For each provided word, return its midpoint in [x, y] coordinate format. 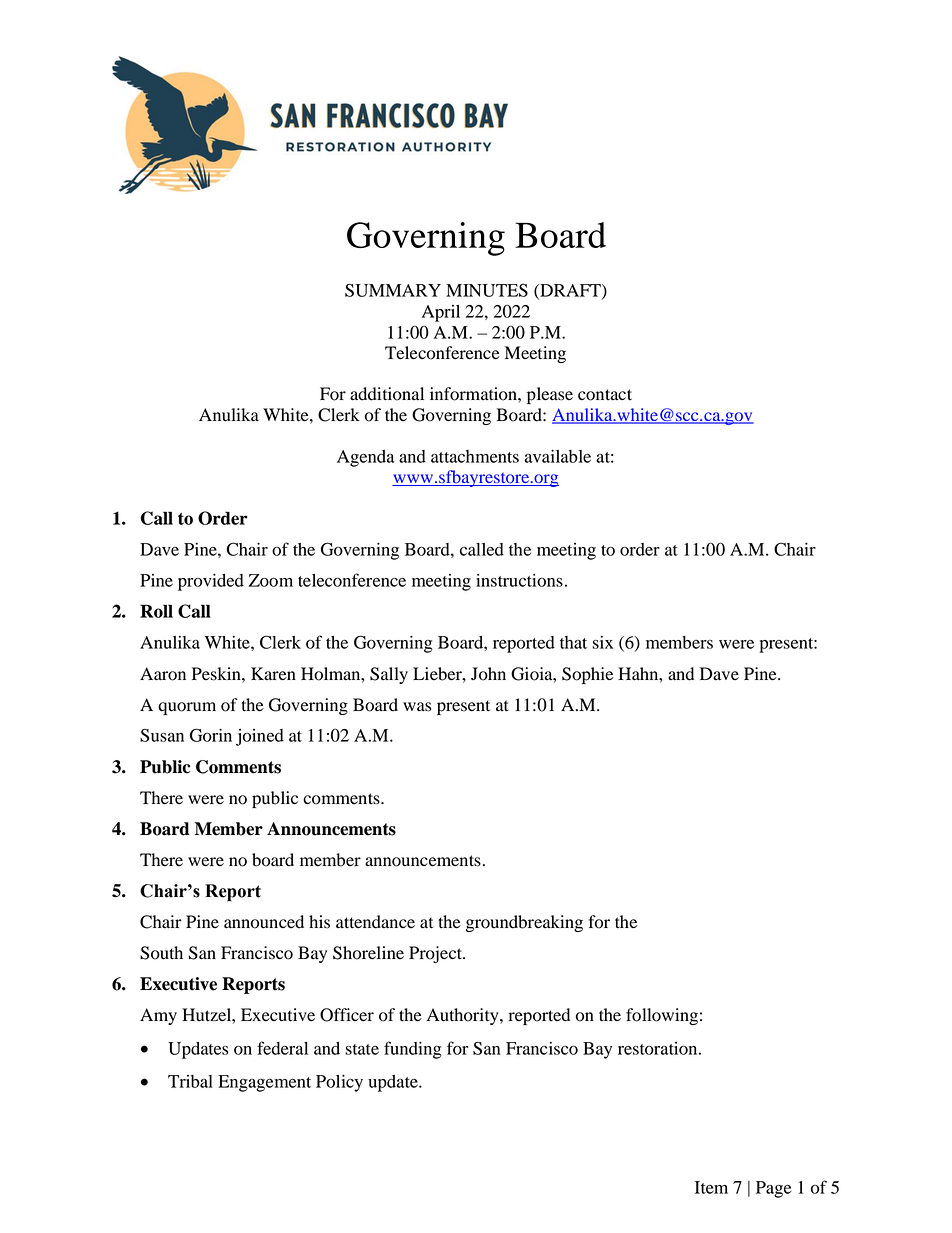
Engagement [264, 1083]
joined [260, 737]
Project [436, 954]
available [558, 456]
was [417, 707]
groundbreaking [524, 923]
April [441, 313]
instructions [519, 580]
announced [264, 922]
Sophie [587, 675]
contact [605, 395]
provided [211, 582]
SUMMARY [393, 290]
